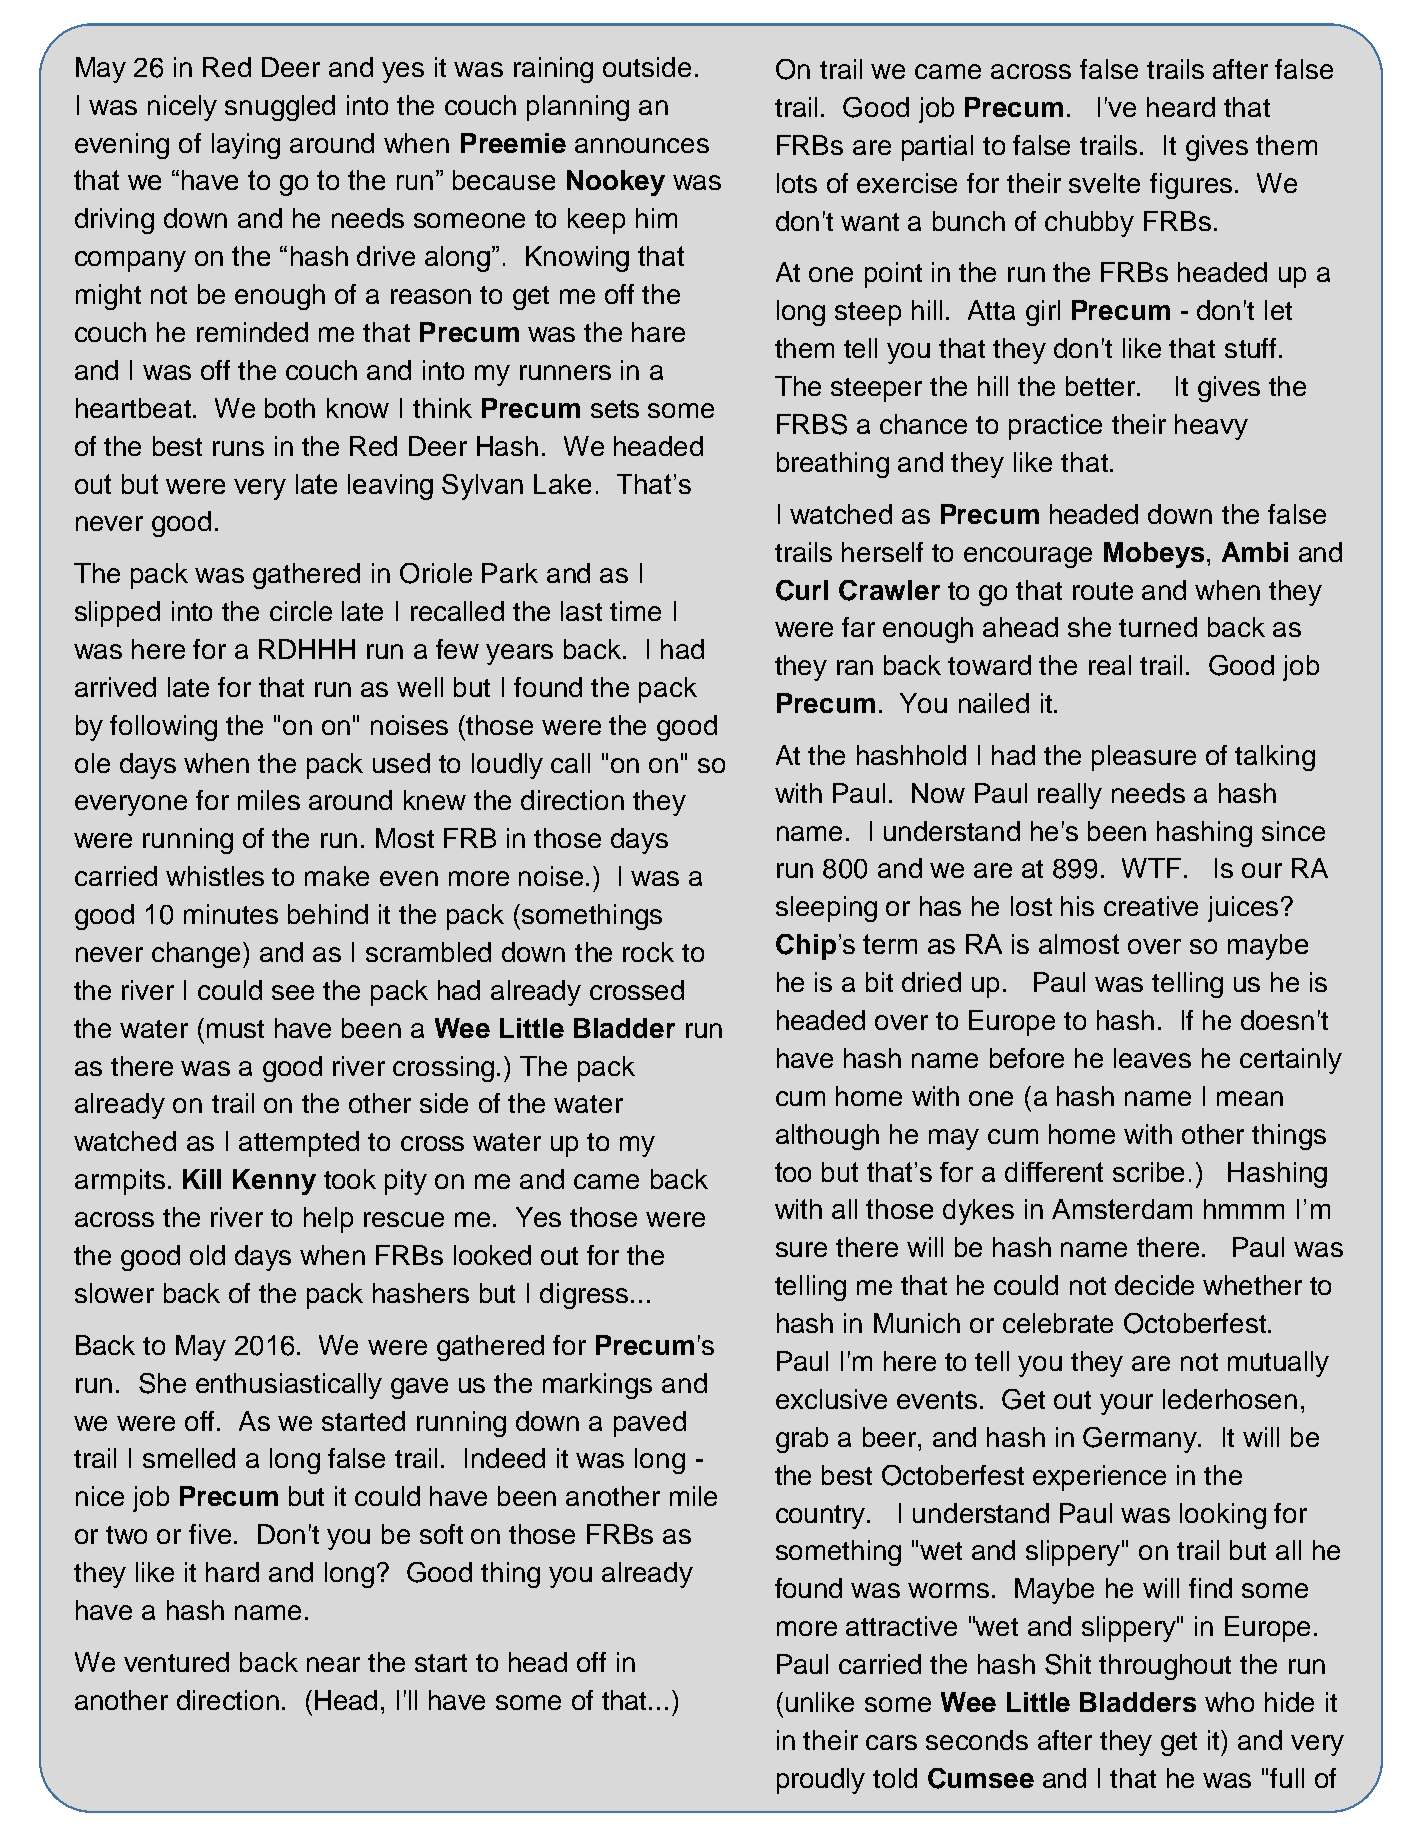  What do you see at coordinates (1229, 1702) in the document?
I see `who` at bounding box center [1229, 1702].
